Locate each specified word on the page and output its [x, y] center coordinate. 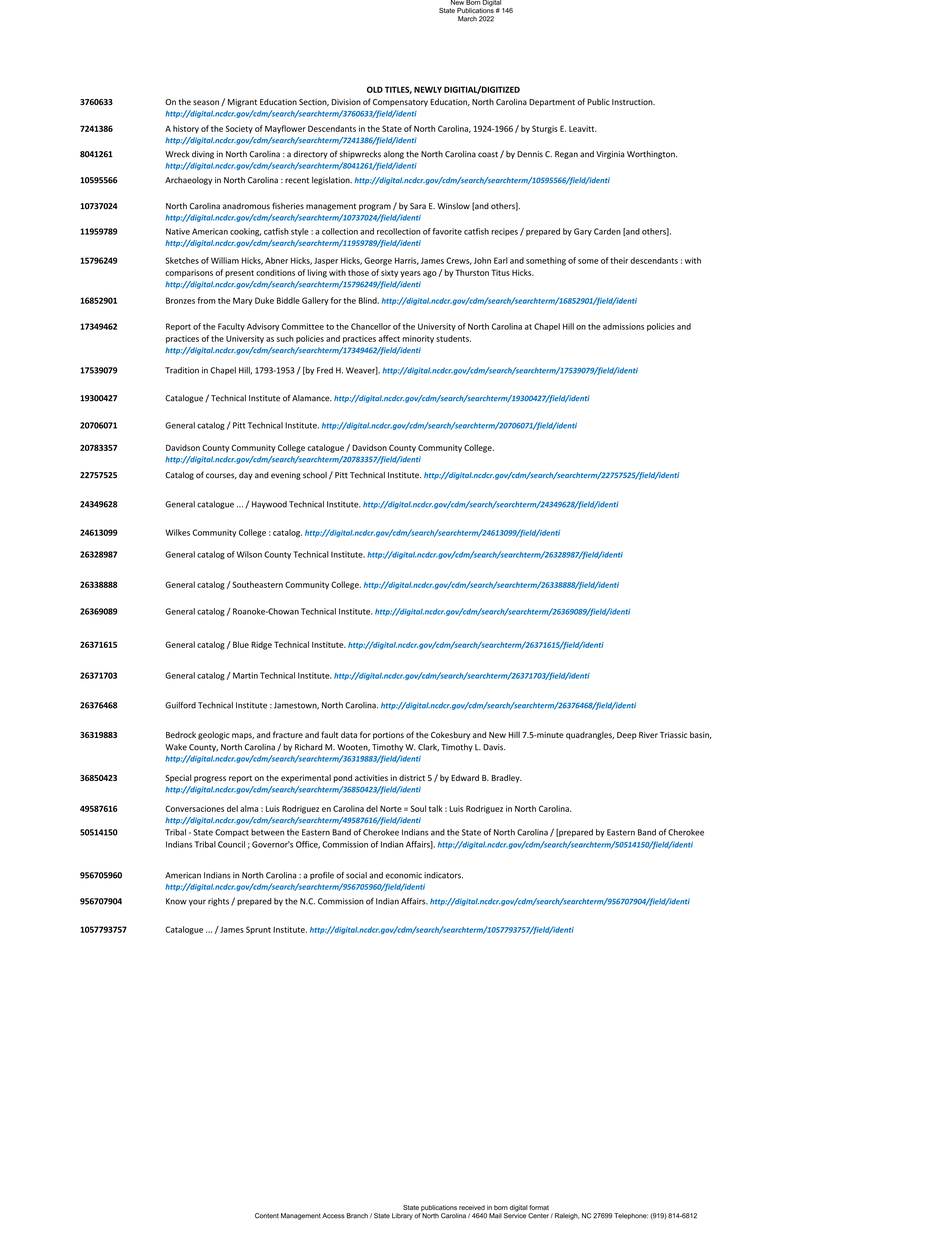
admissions [623, 326]
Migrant [242, 103]
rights [218, 902]
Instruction [633, 102]
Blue [241, 644]
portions [388, 736]
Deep [627, 736]
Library [402, 1216]
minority [418, 339]
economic [403, 875]
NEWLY [428, 89]
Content [267, 1216]
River [648, 735]
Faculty [231, 327]
